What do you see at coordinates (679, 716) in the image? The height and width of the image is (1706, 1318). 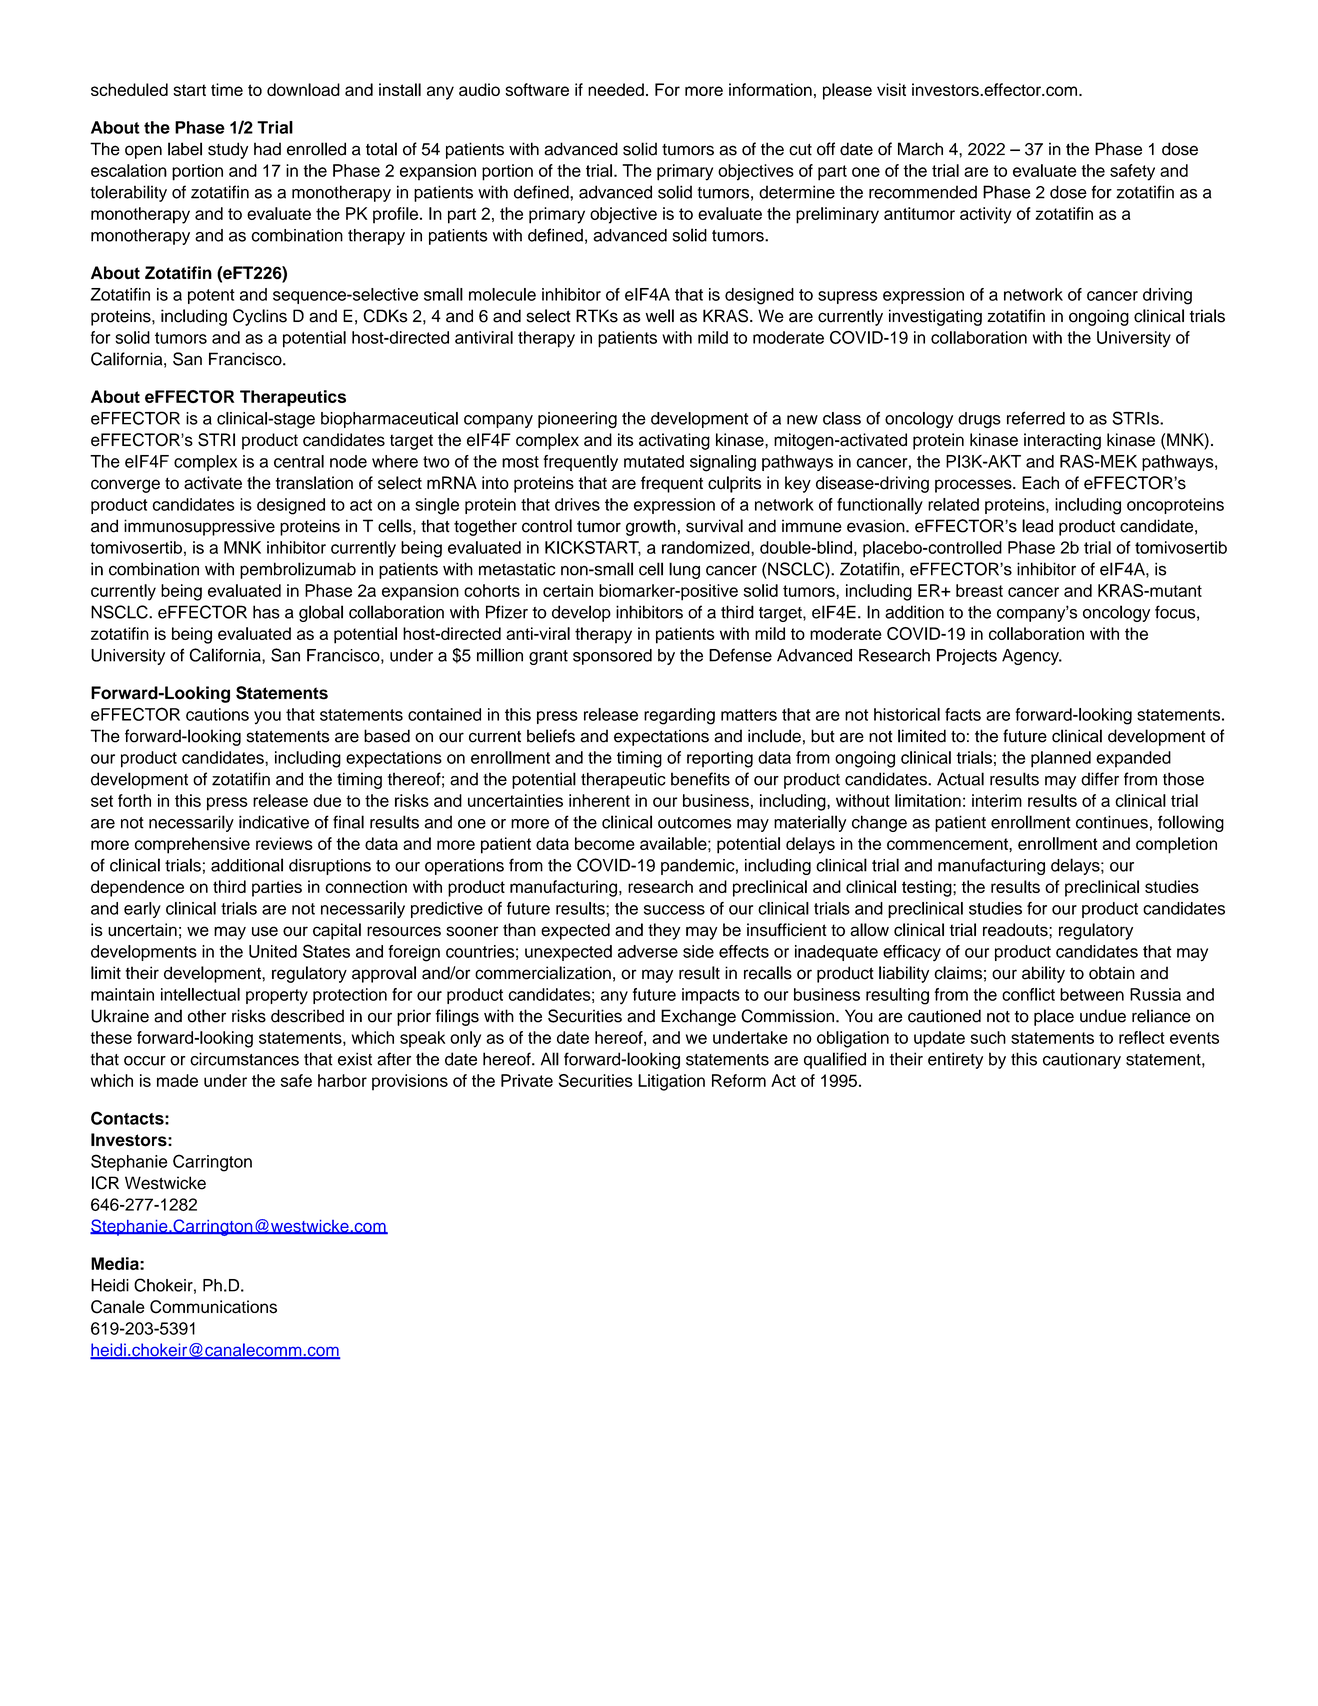 I see `regarding` at bounding box center [679, 716].
